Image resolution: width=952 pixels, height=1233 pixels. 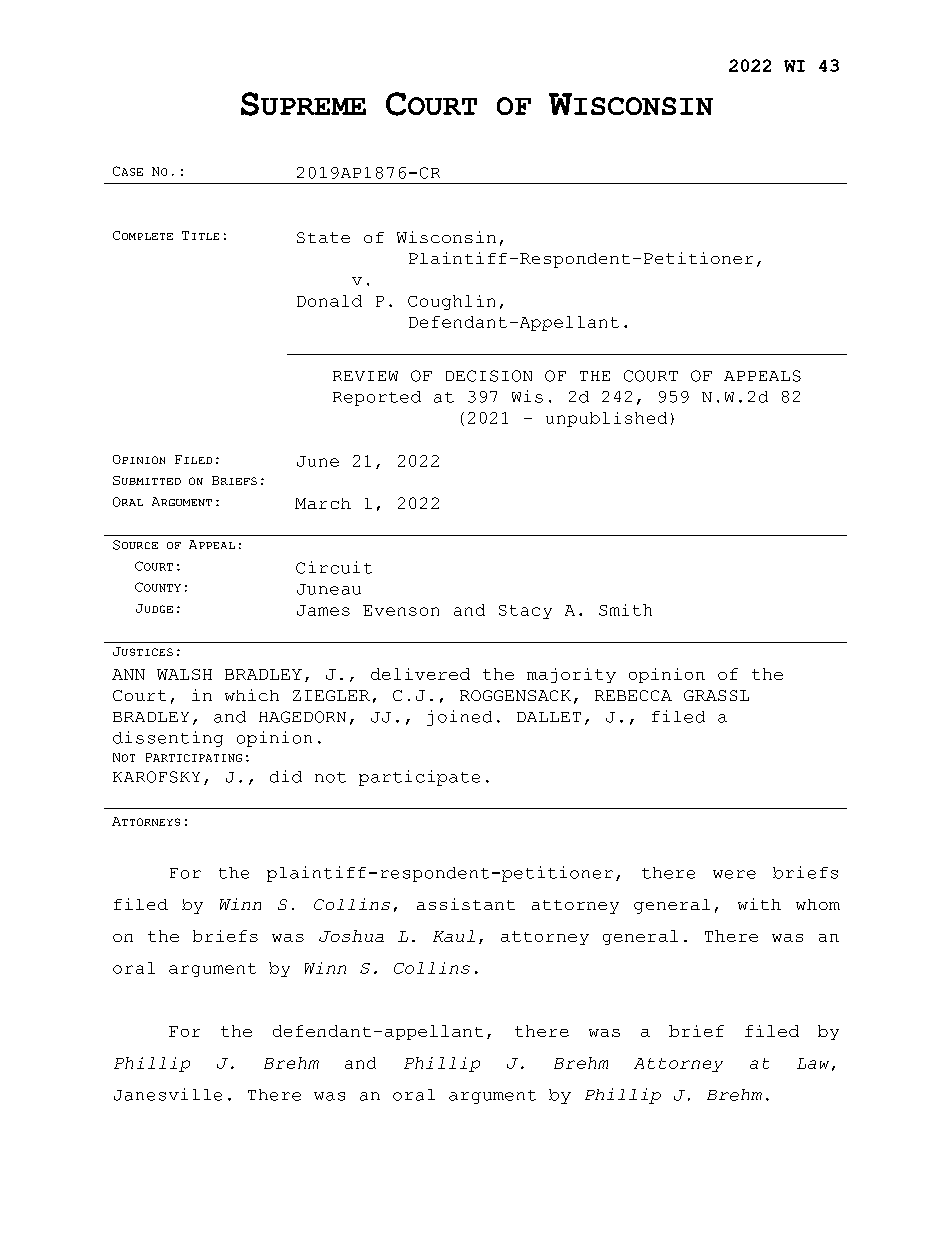 What do you see at coordinates (489, 376) in the image?
I see `DECISION` at bounding box center [489, 376].
